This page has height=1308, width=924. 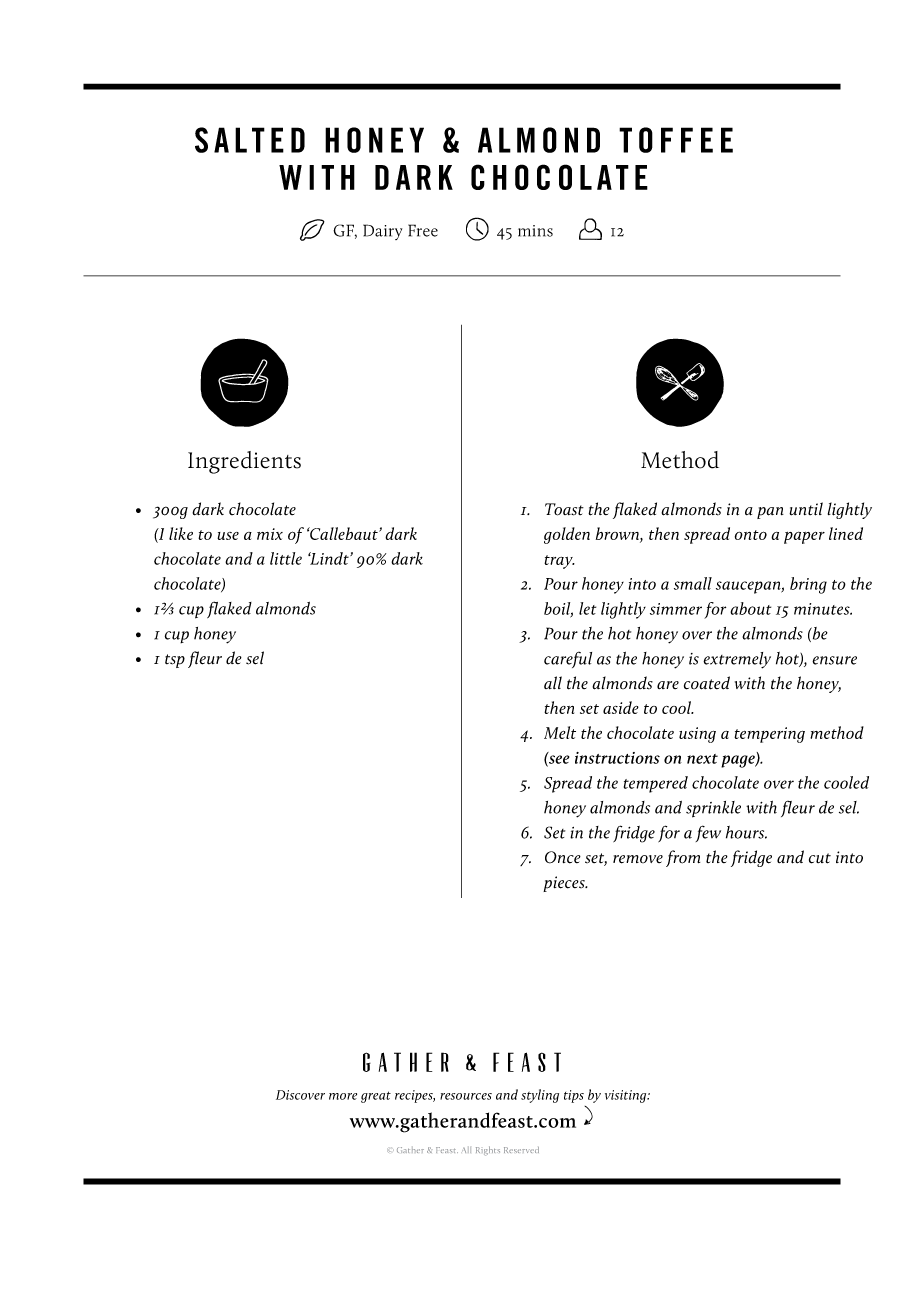 I want to click on tips, so click(x=574, y=1096).
